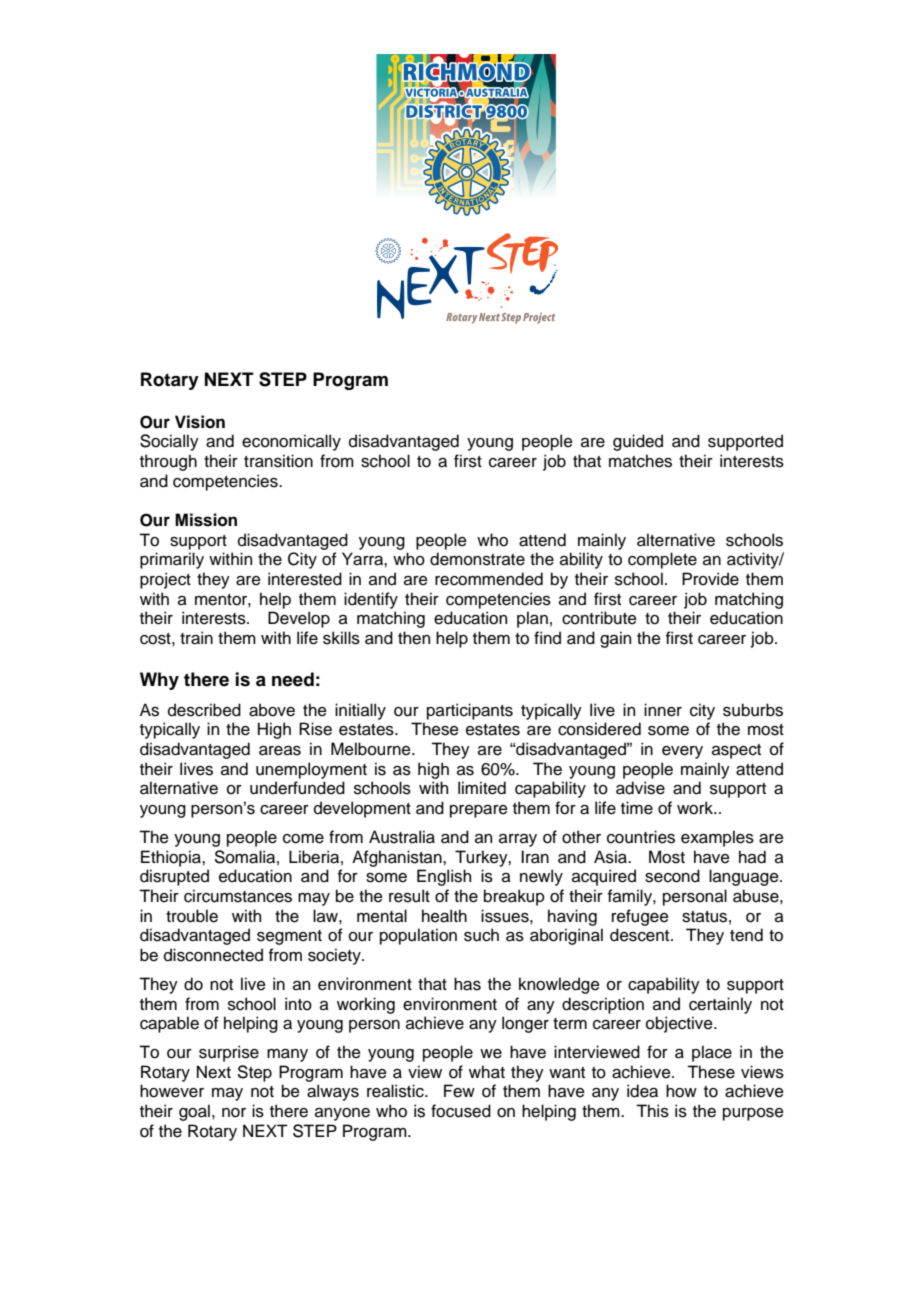  Describe the element at coordinates (638, 442) in the image. I see `guided` at that location.
